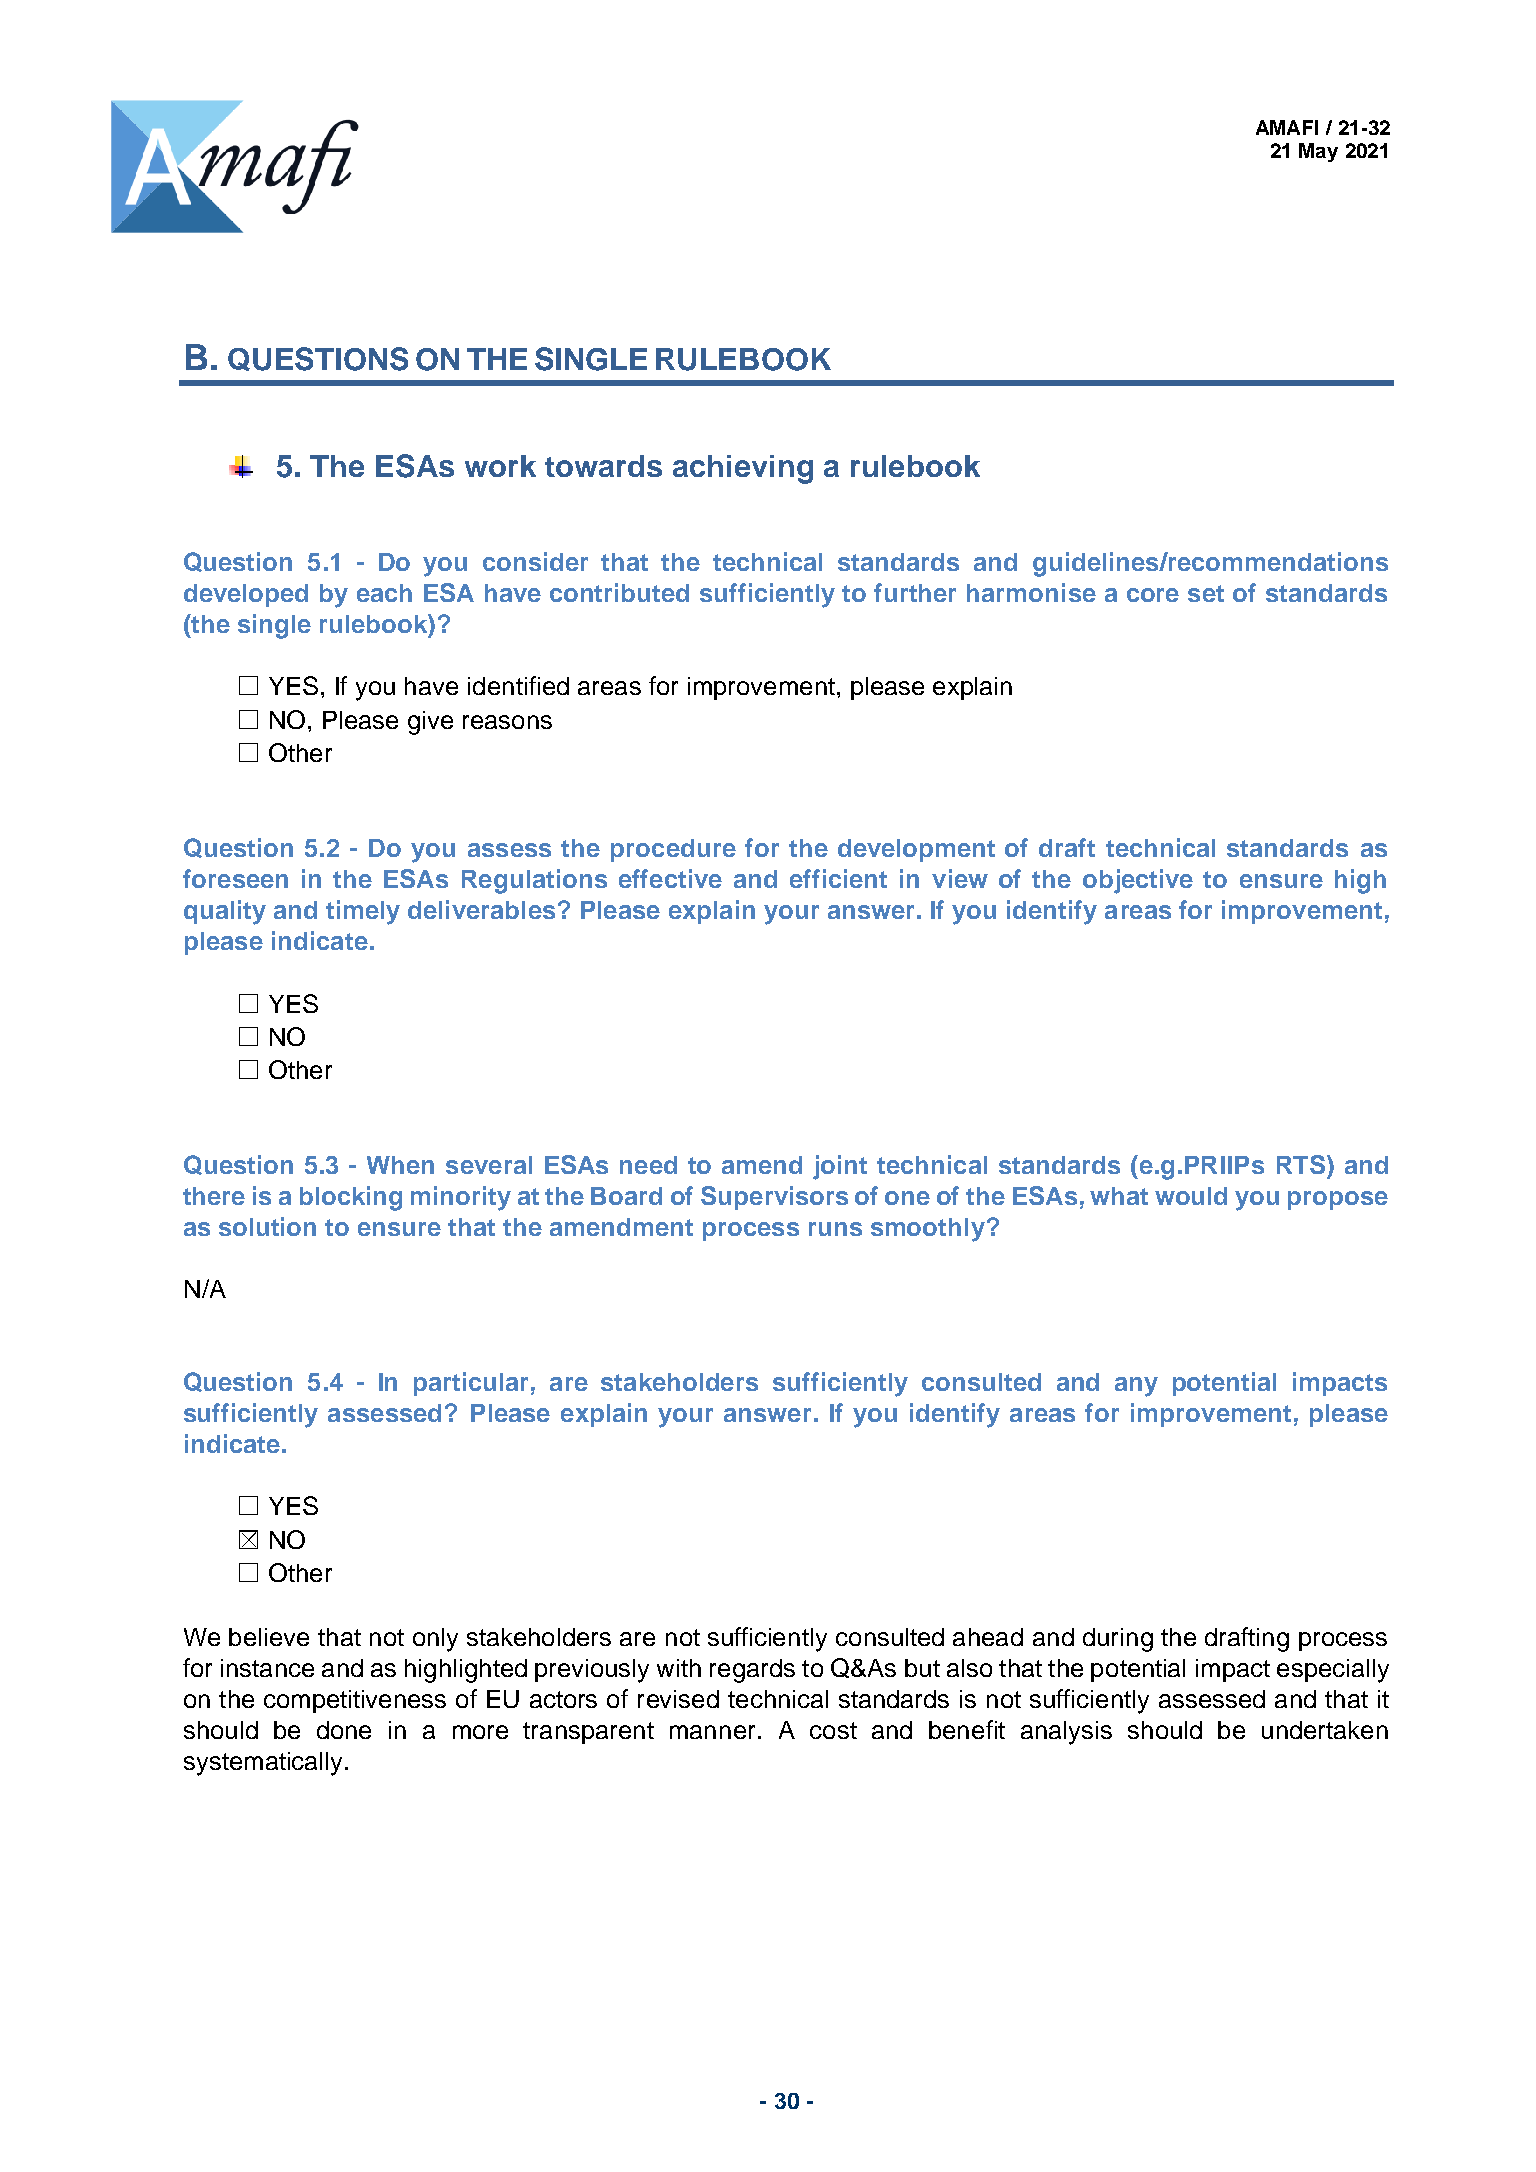 This image has height=2172, width=1536. What do you see at coordinates (1318, 152) in the image?
I see `May` at bounding box center [1318, 152].
